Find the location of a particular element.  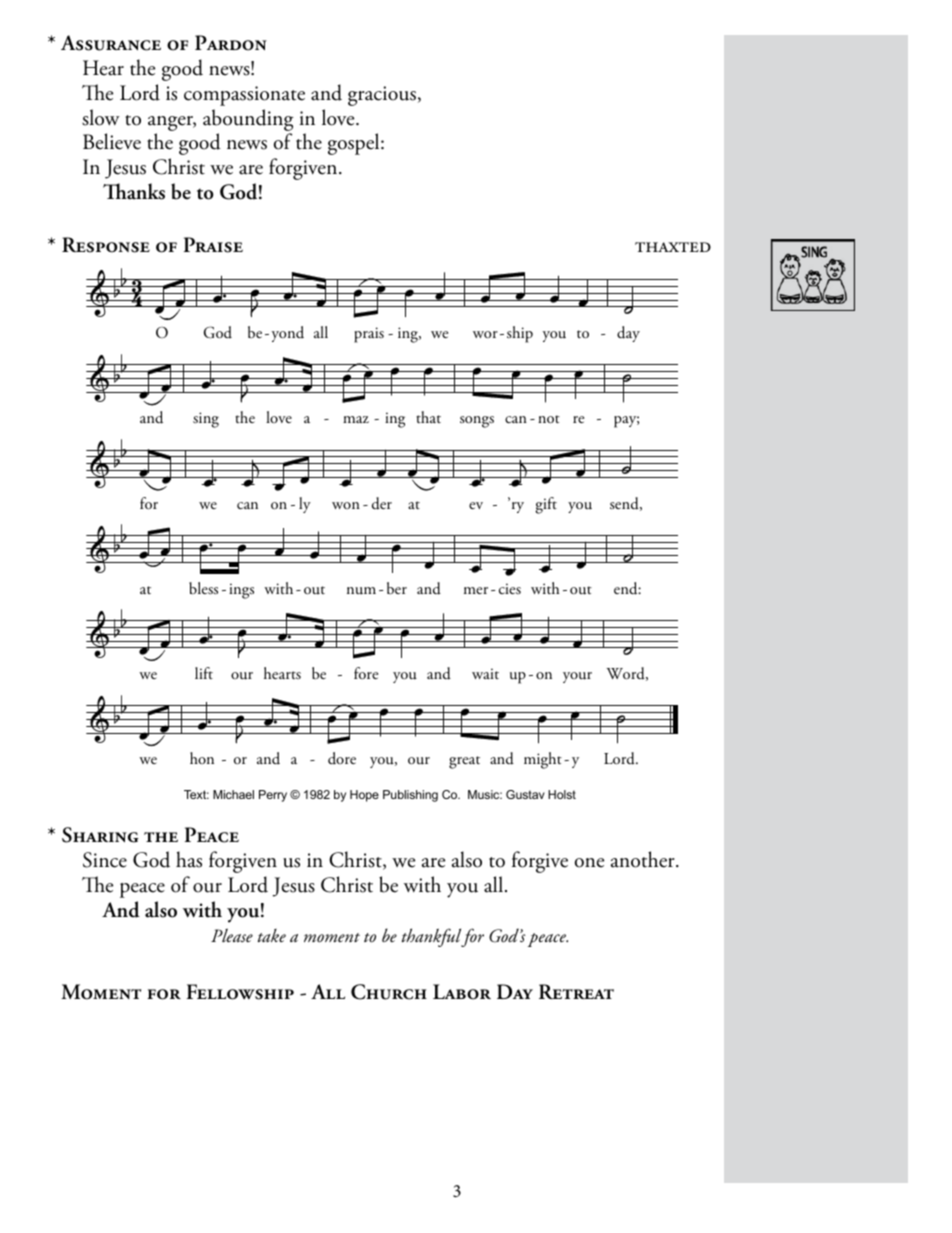

gracious is located at coordinates (382, 96).
